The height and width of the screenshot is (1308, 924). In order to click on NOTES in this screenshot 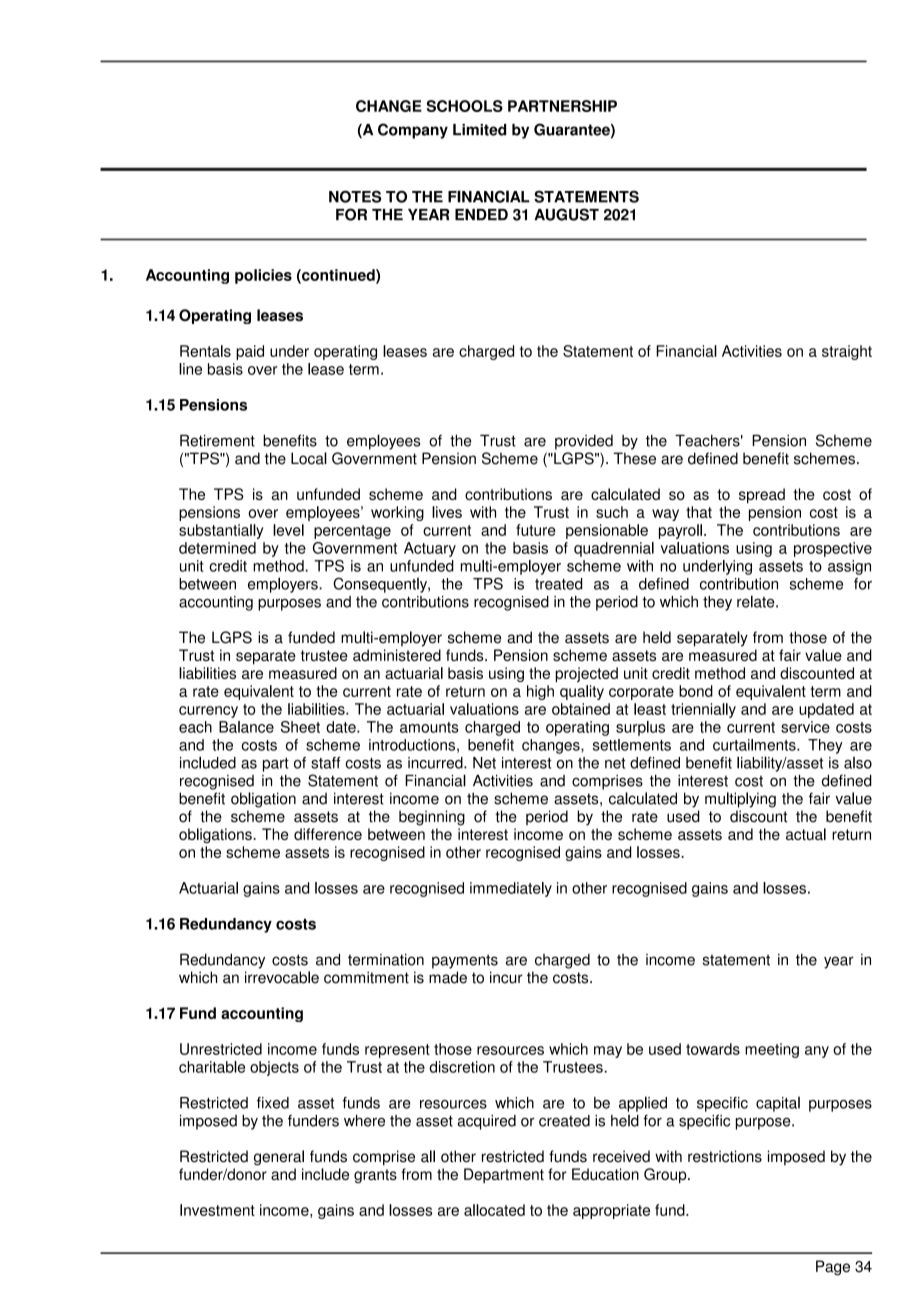, I will do `click(355, 196)`.
